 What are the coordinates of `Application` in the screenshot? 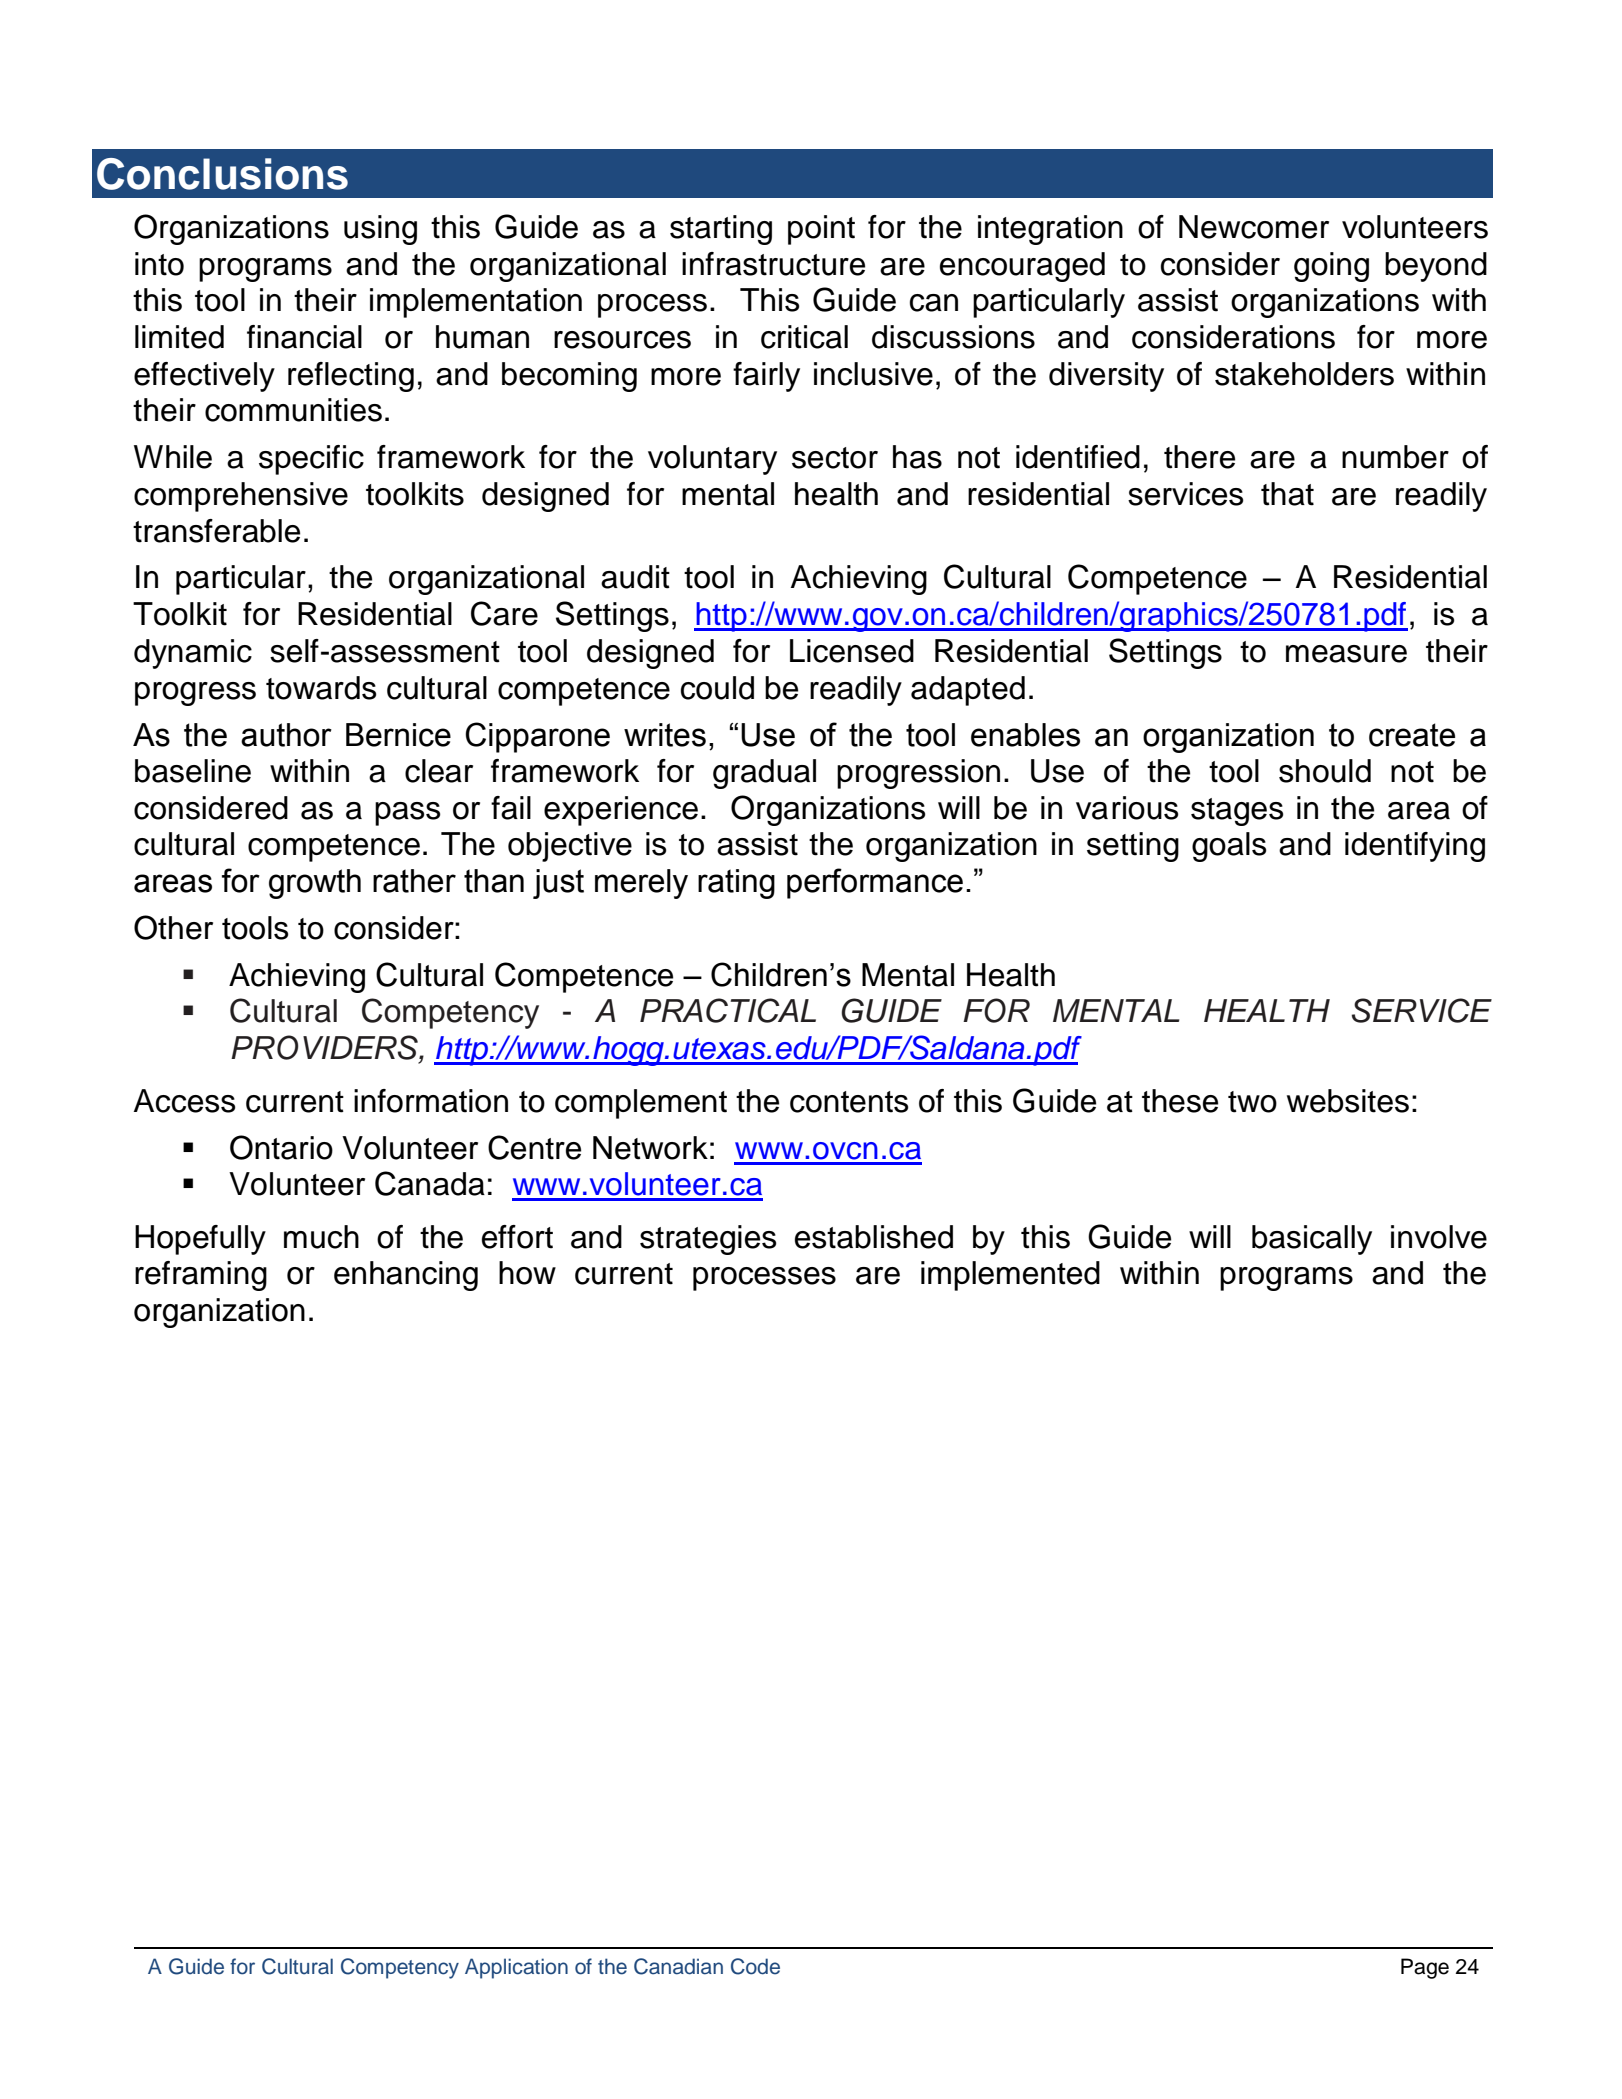 It's located at (516, 1968).
